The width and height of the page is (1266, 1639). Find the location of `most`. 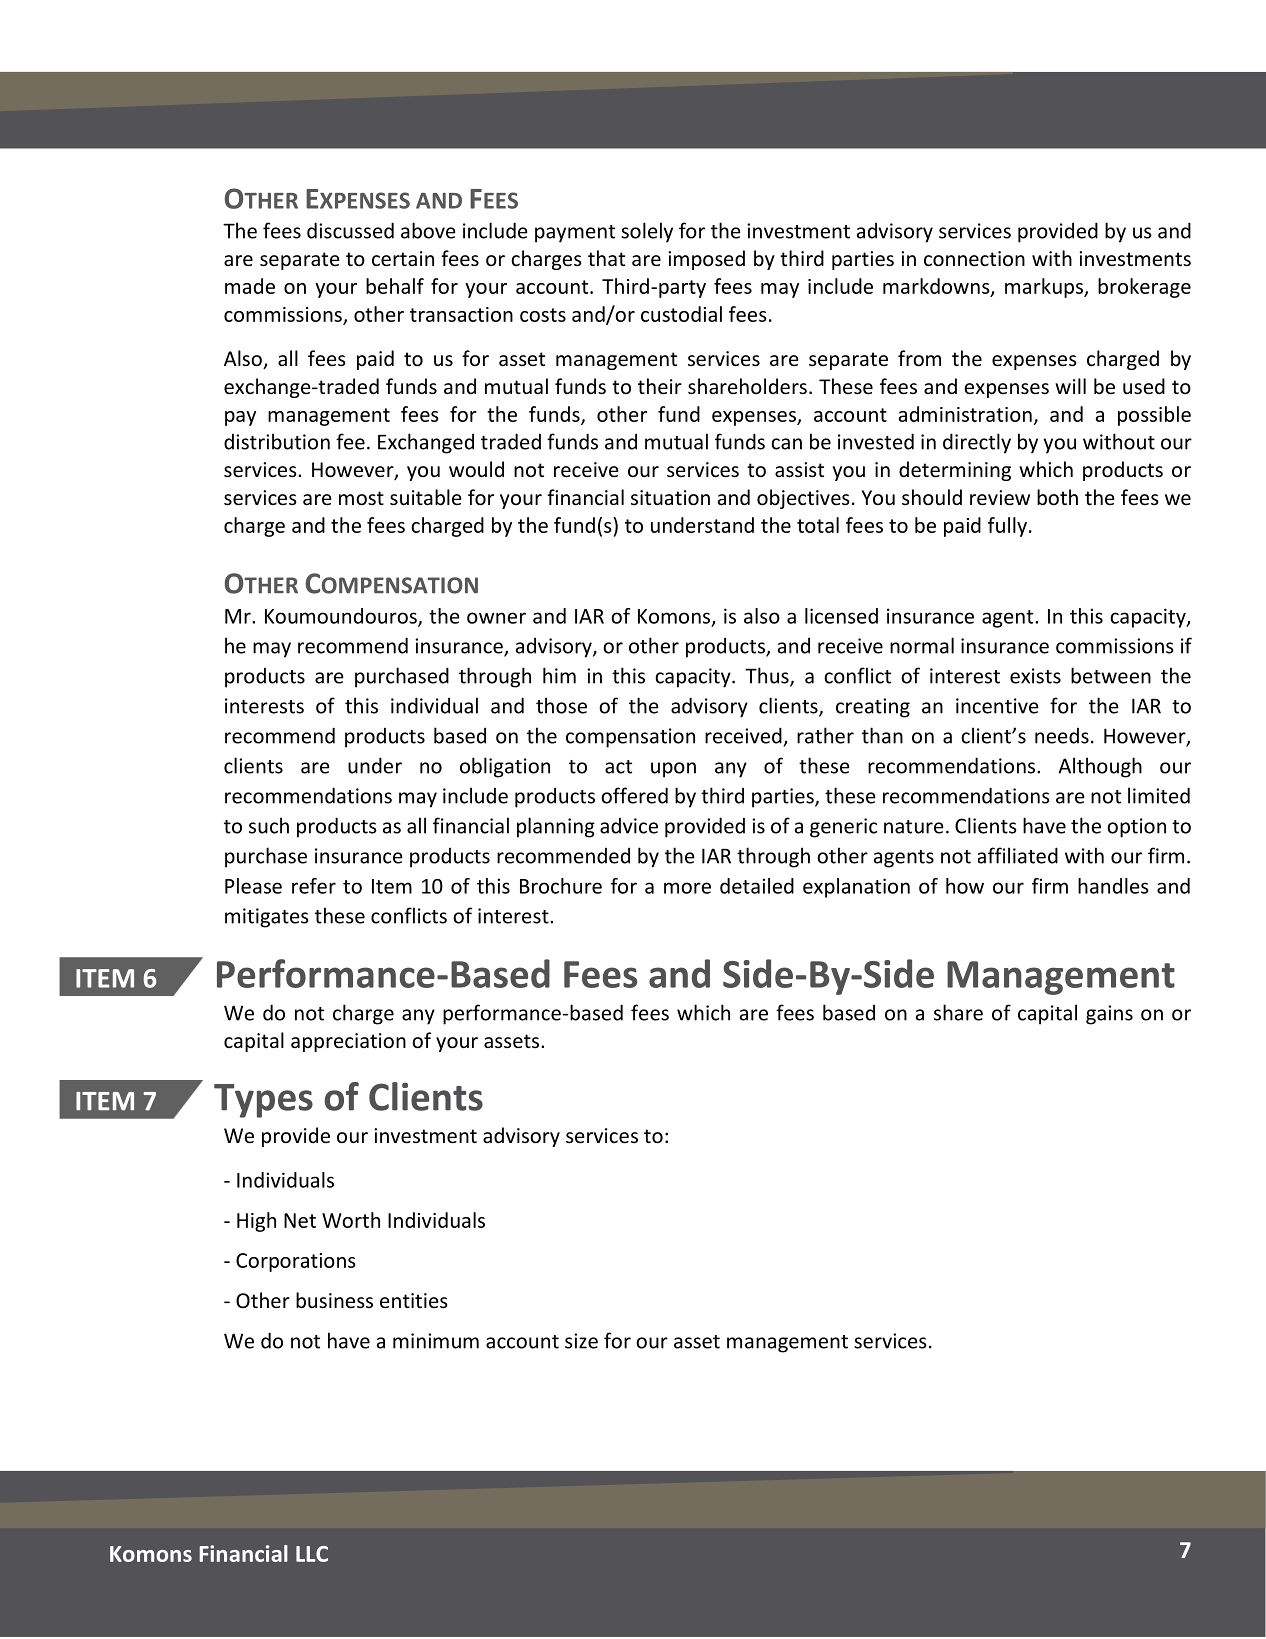

most is located at coordinates (361, 498).
